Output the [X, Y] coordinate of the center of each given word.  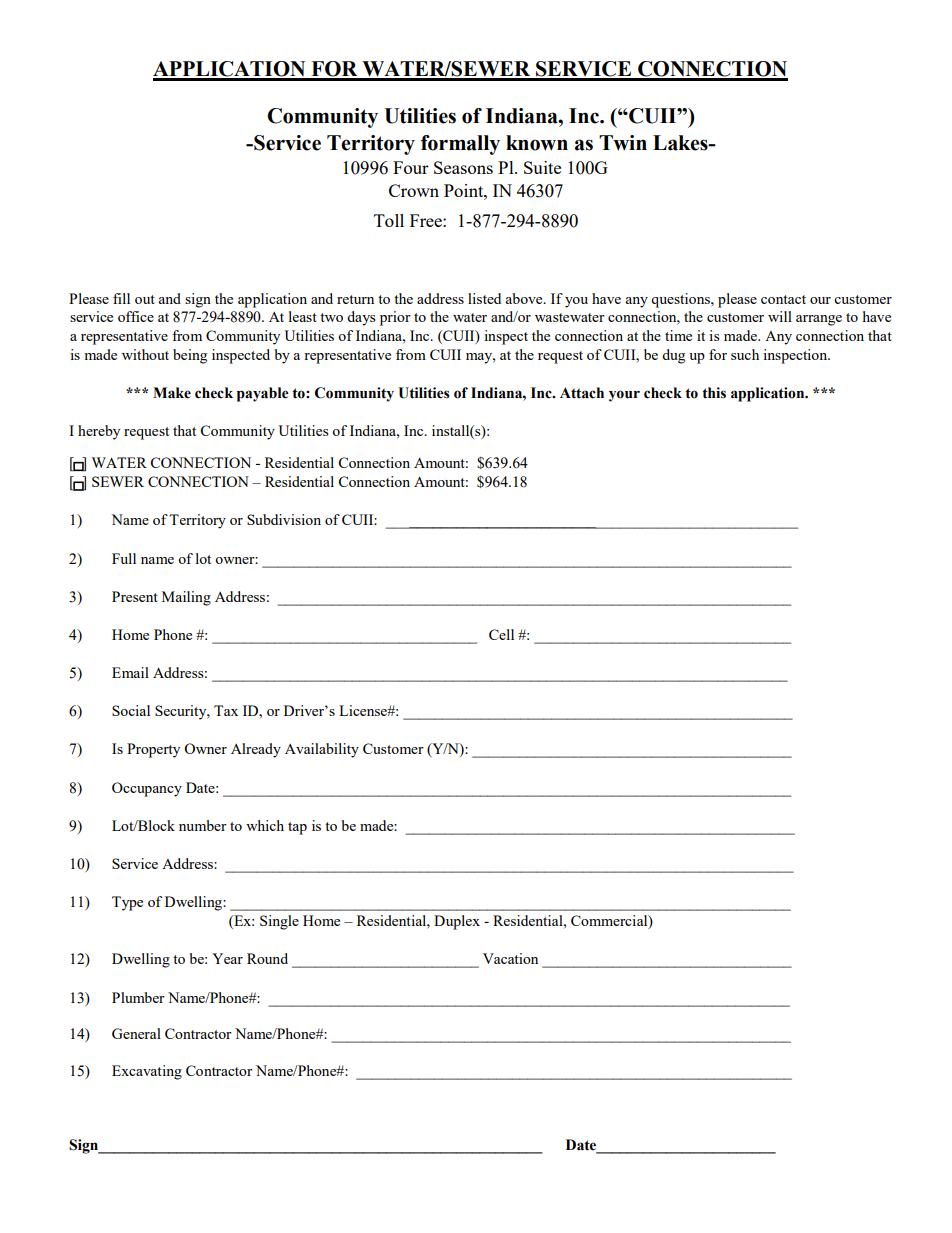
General [136, 1033]
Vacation [510, 958]
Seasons [463, 167]
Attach [582, 393]
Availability [322, 750]
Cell [501, 634]
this [714, 393]
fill [121, 298]
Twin [623, 143]
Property [153, 750]
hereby [99, 432]
